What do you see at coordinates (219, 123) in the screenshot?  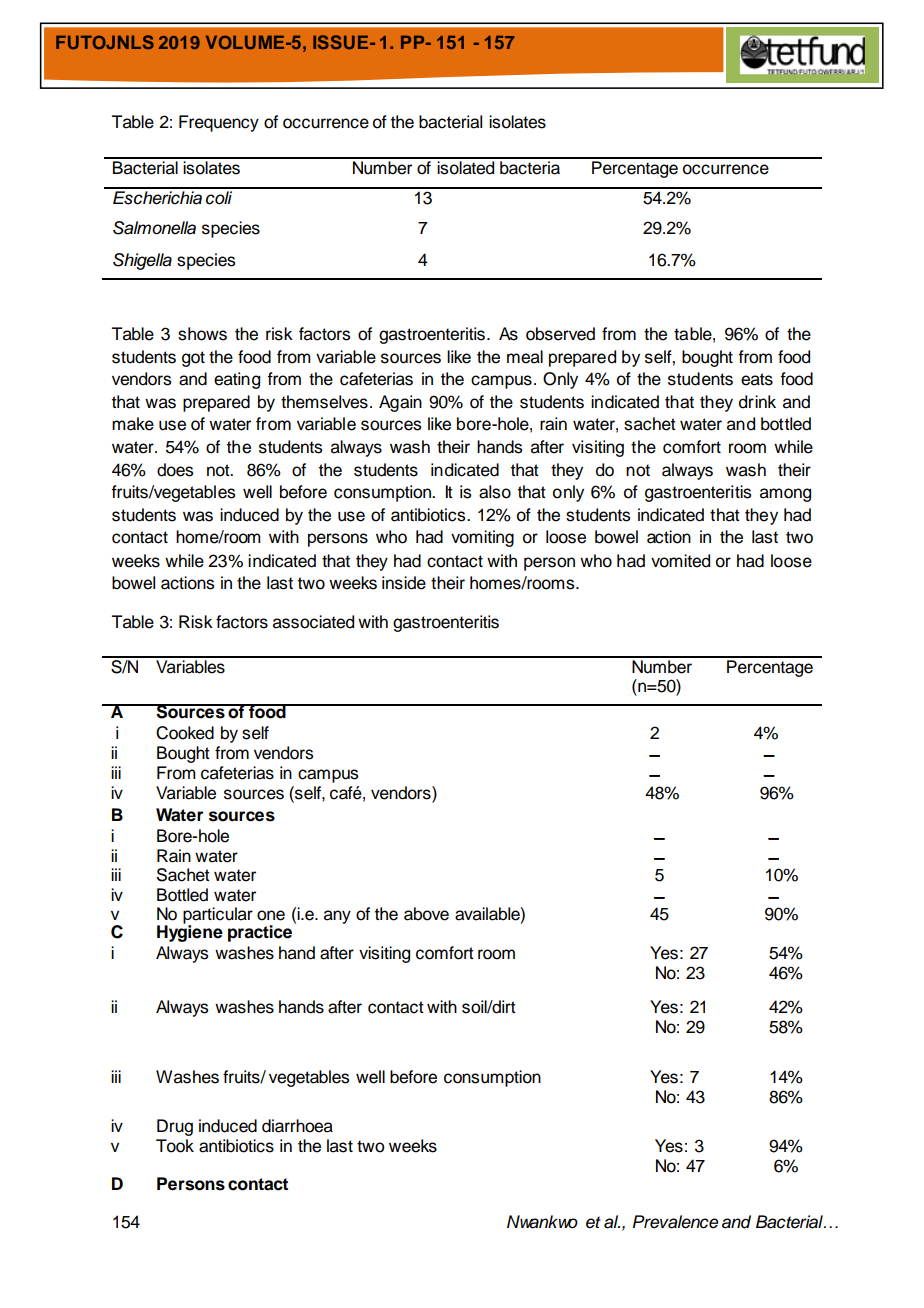 I see `Frequency` at bounding box center [219, 123].
